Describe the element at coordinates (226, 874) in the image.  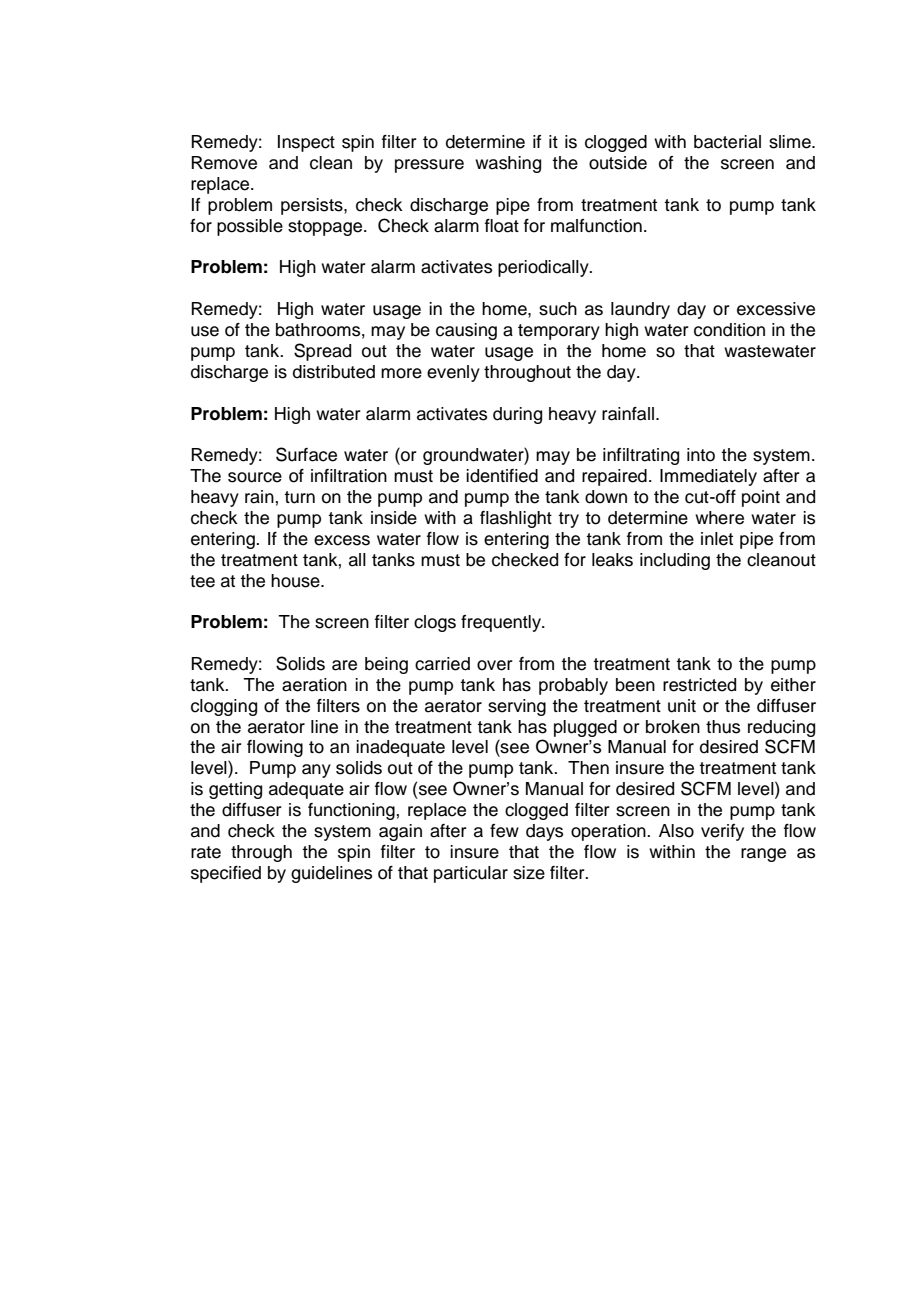
I see `specified` at that location.
